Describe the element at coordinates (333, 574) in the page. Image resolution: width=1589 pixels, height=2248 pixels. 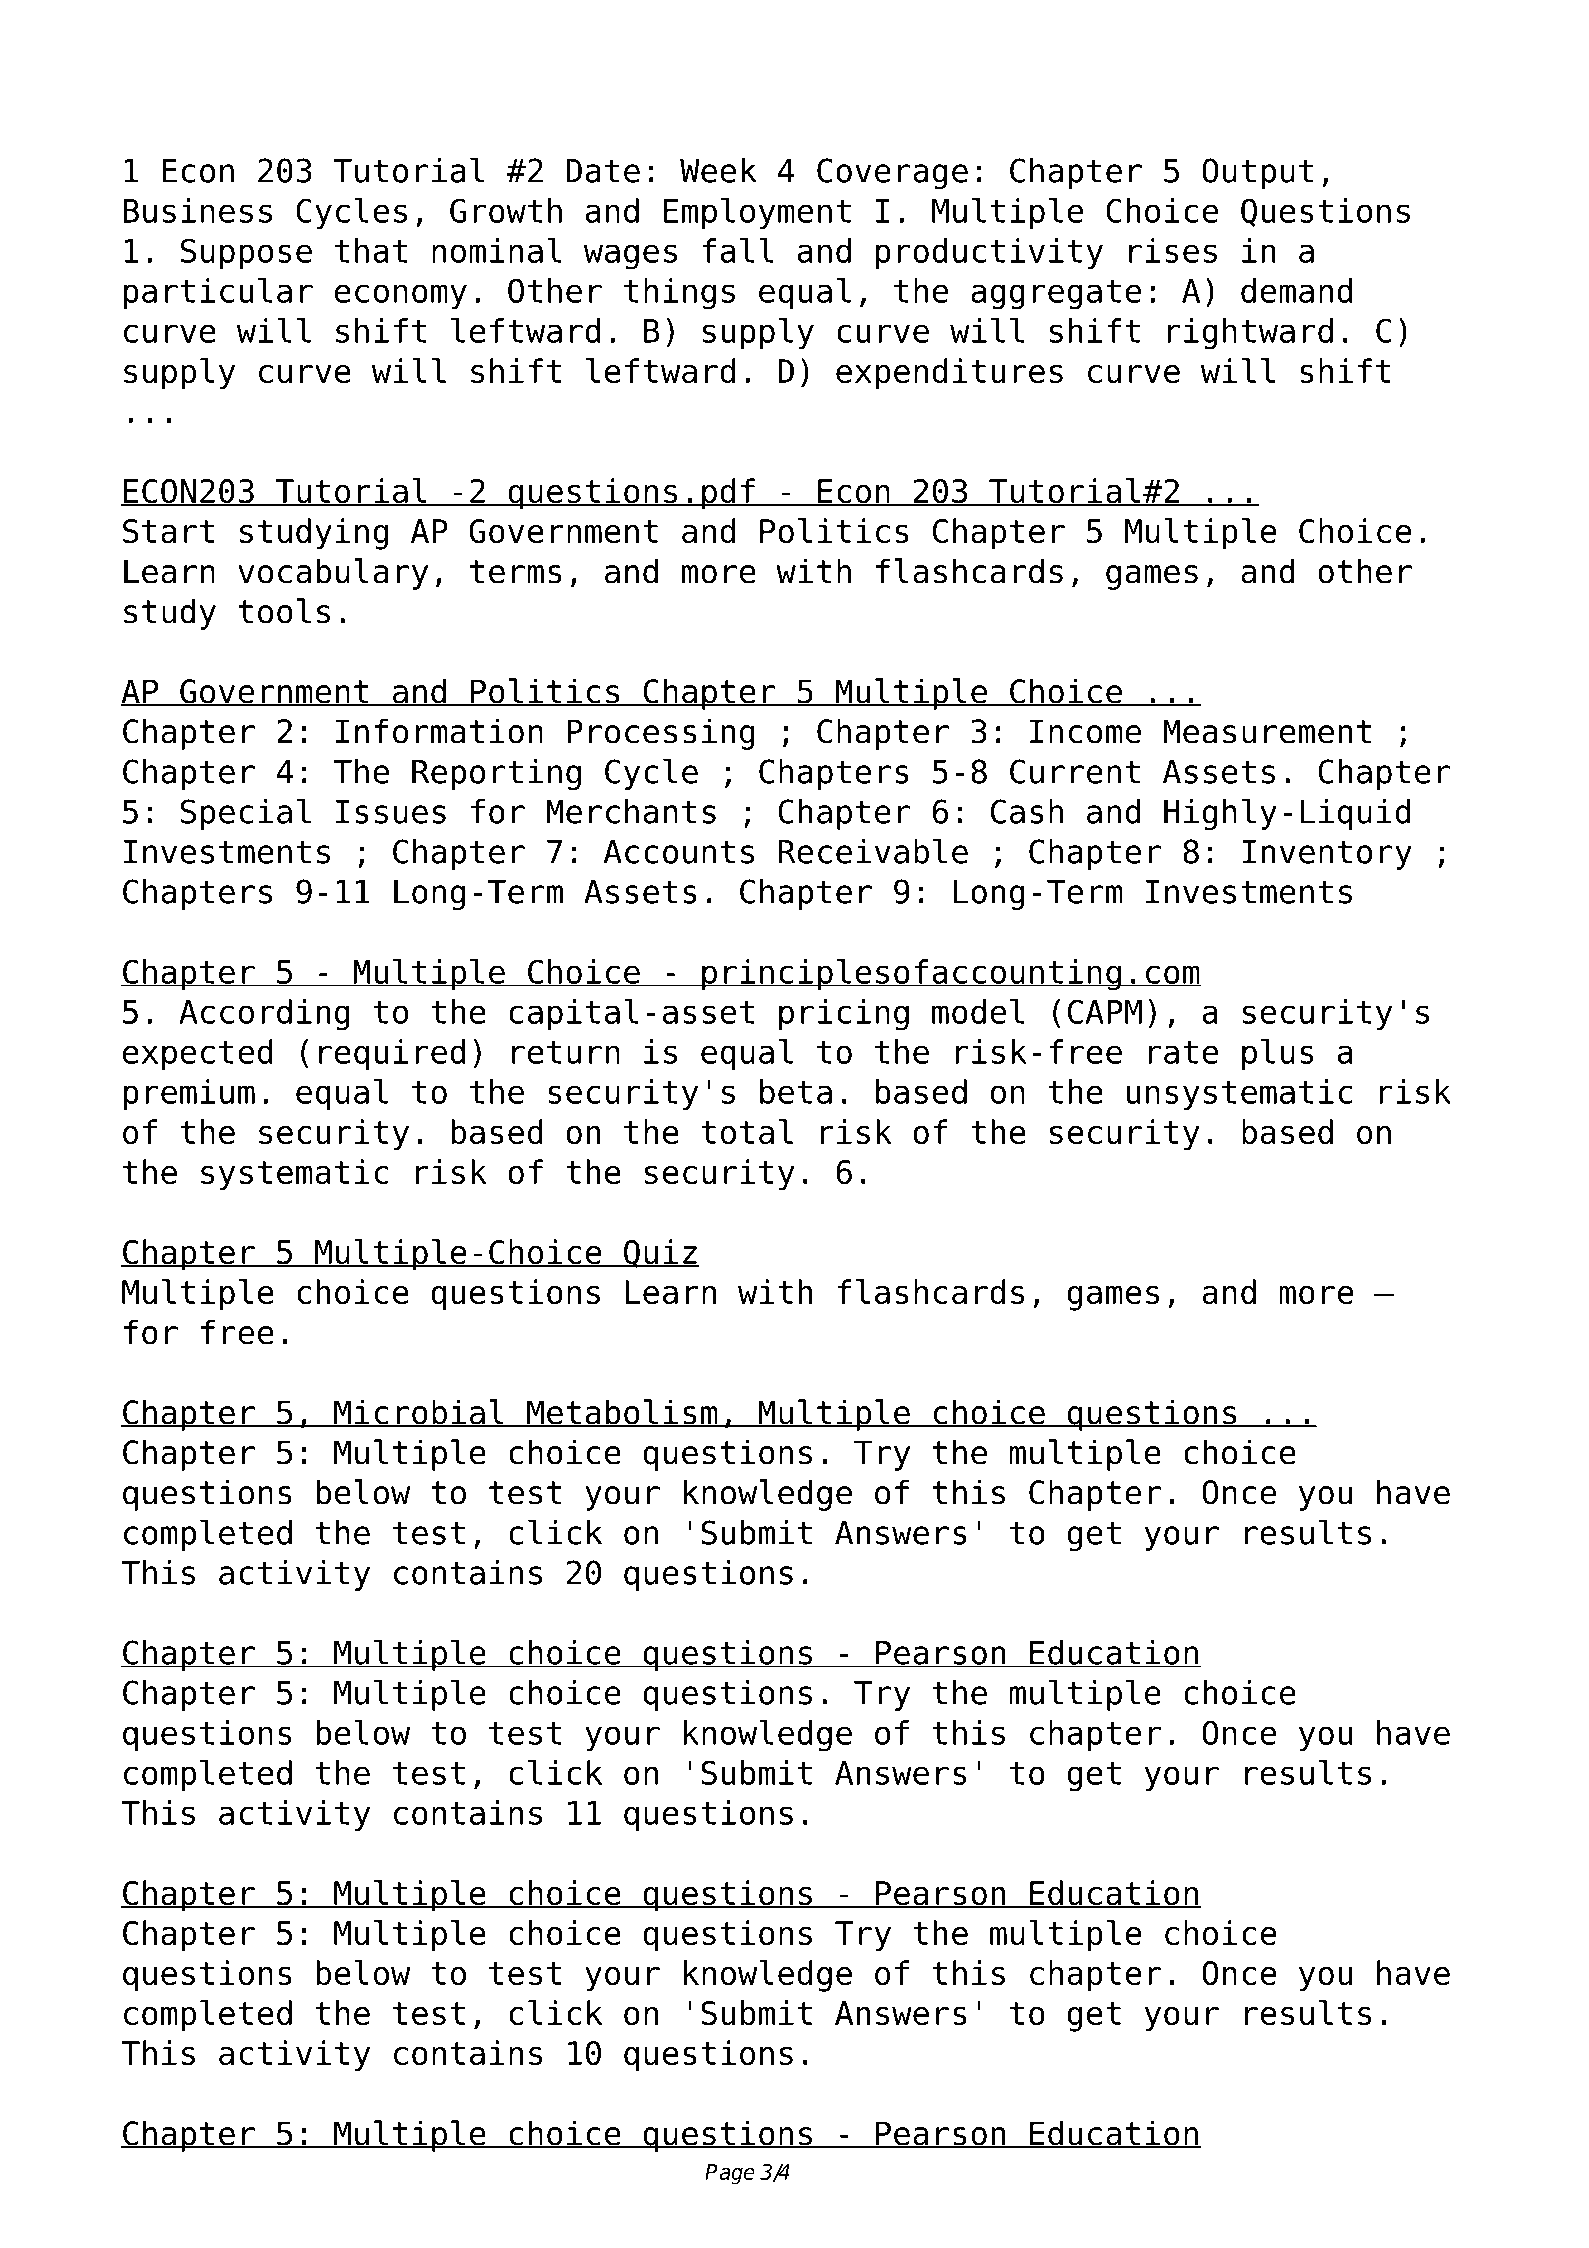
I see `vocabulary` at that location.
